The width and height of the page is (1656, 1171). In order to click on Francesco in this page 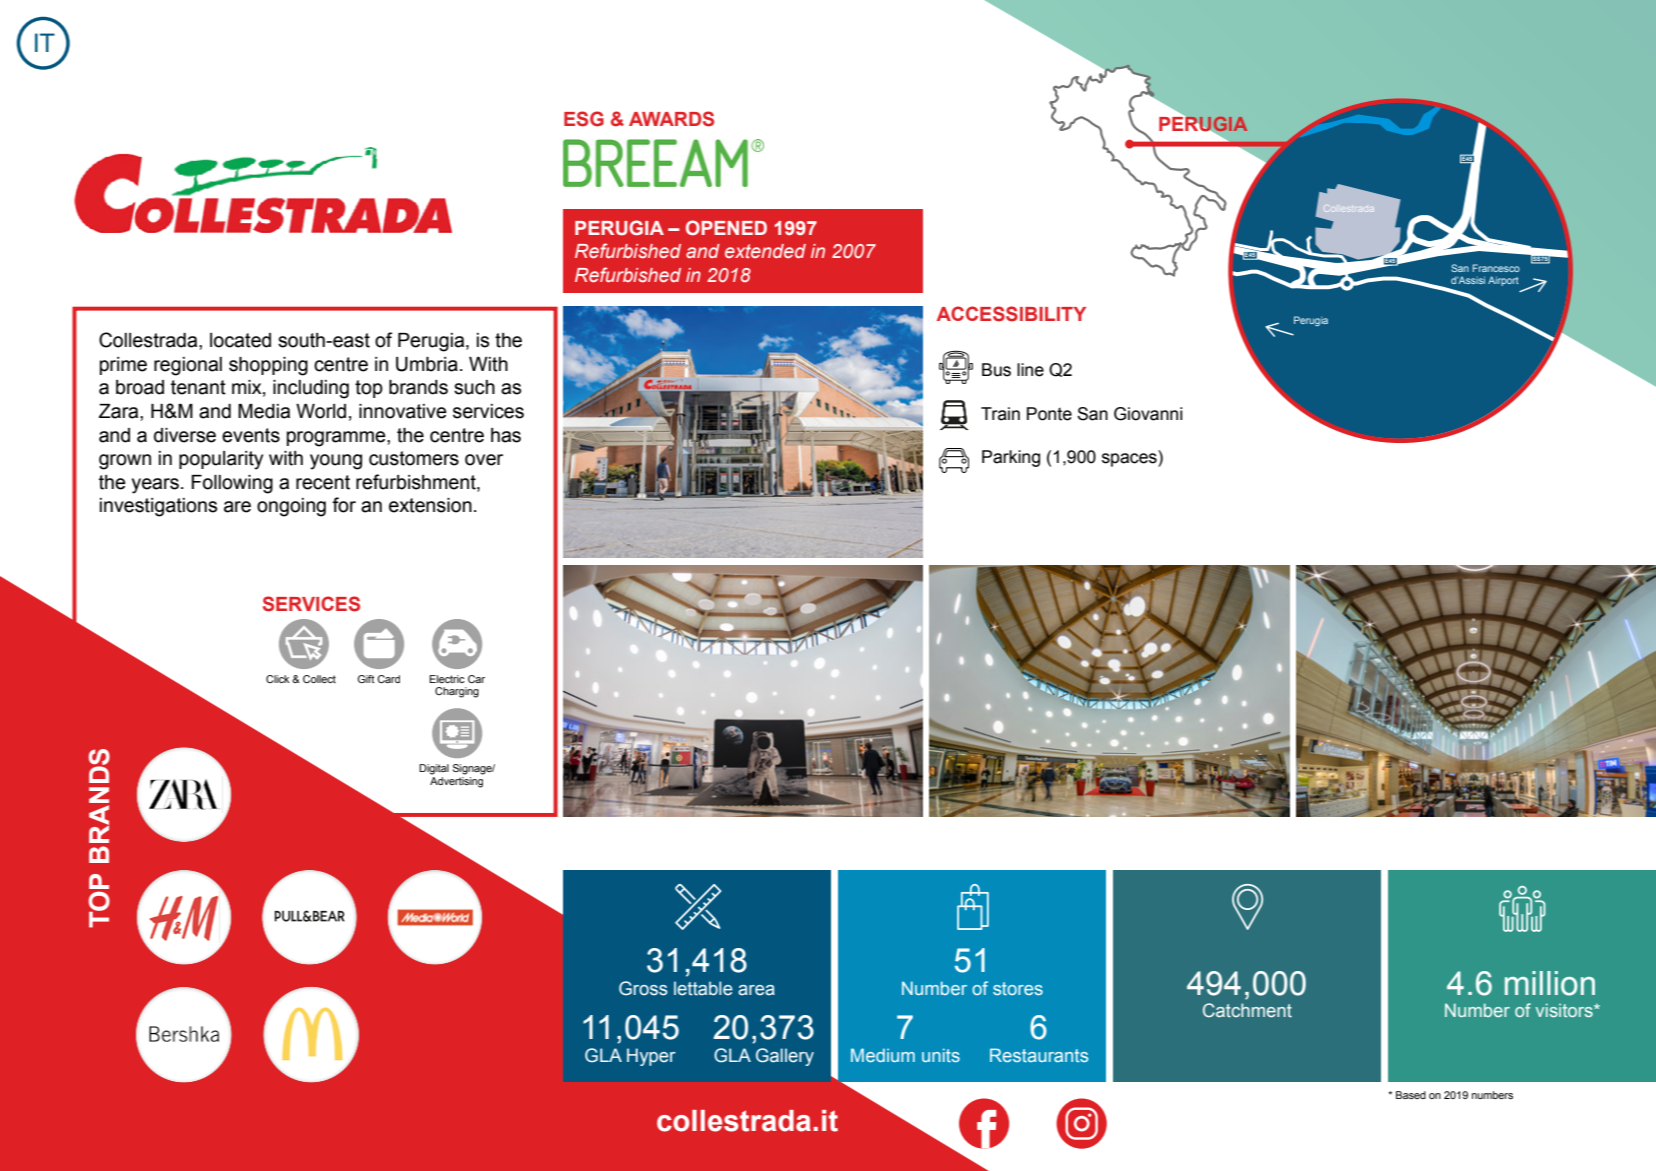, I will do `click(1496, 268)`.
